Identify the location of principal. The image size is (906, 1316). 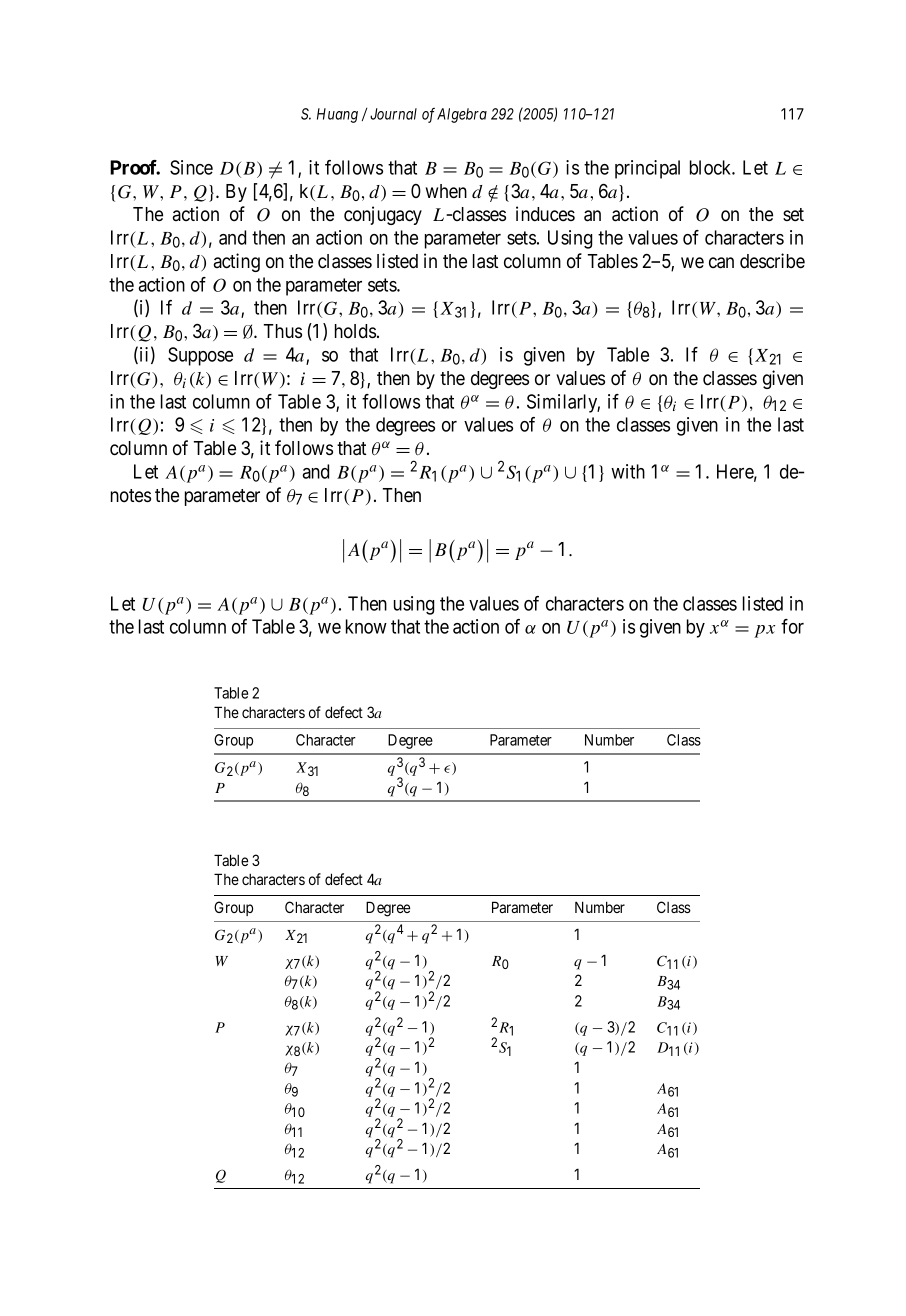
(647, 169).
